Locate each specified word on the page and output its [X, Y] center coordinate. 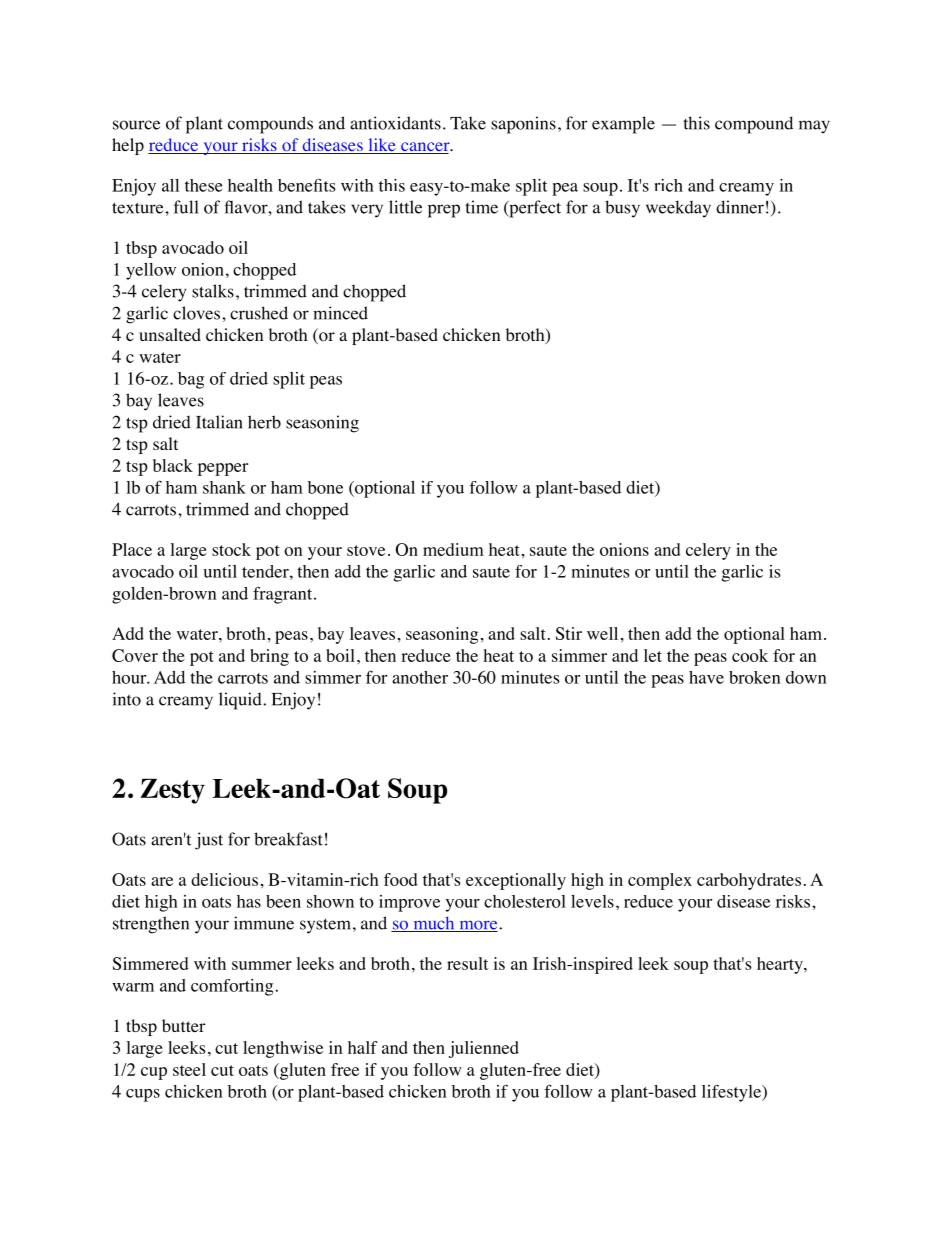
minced [340, 313]
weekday [678, 209]
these [204, 185]
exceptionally [516, 881]
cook [750, 655]
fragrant [284, 595]
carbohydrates [749, 881]
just [209, 841]
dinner [740, 207]
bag [191, 380]
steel [189, 1069]
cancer [425, 148]
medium [453, 549]
